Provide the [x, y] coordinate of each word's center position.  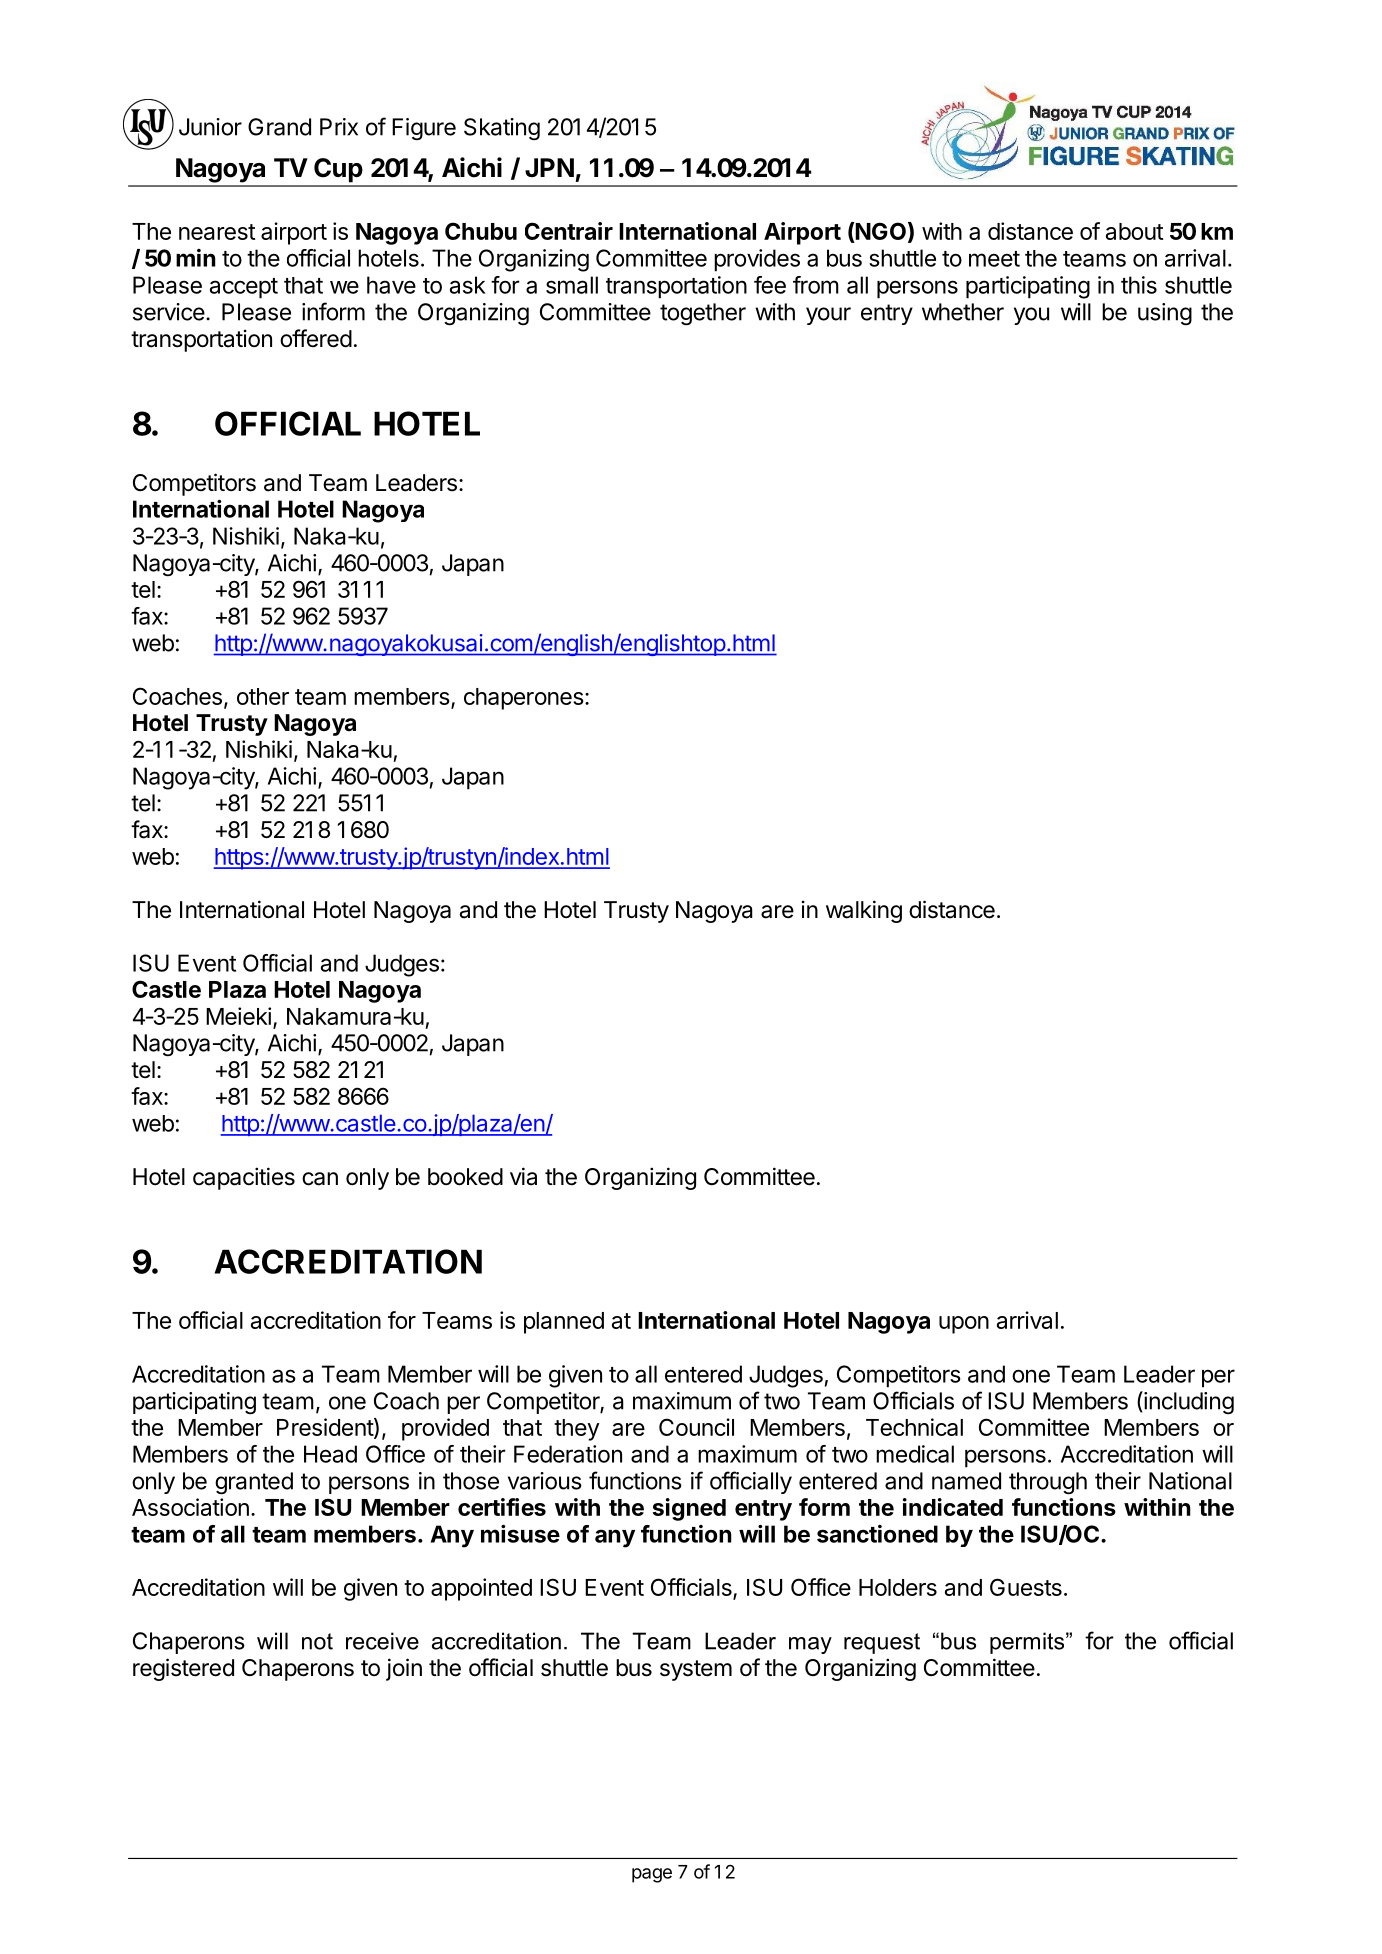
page [652, 1875]
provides [757, 260]
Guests [1026, 1587]
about [1135, 231]
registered [183, 1669]
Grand [279, 127]
